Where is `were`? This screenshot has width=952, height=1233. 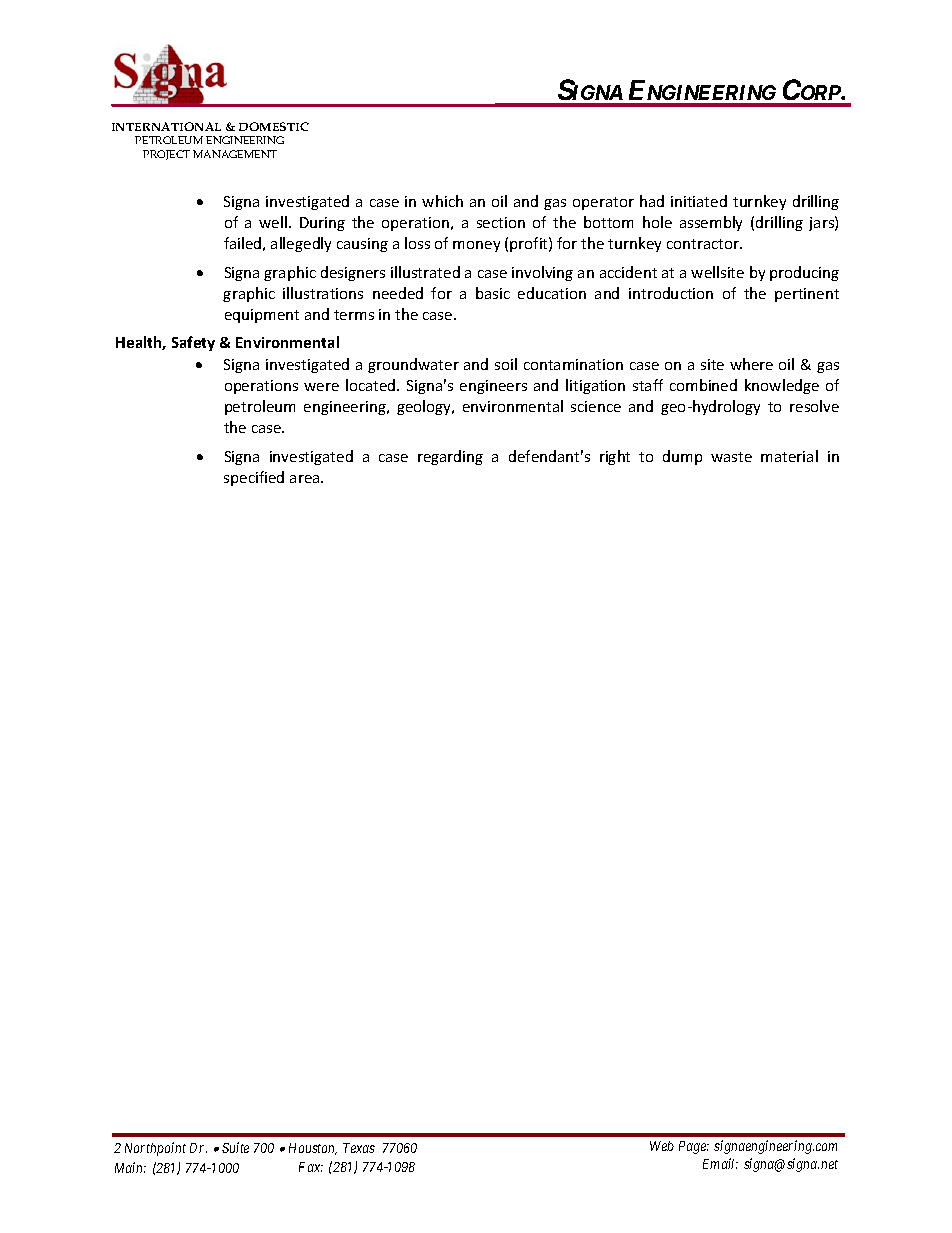
were is located at coordinates (321, 387).
